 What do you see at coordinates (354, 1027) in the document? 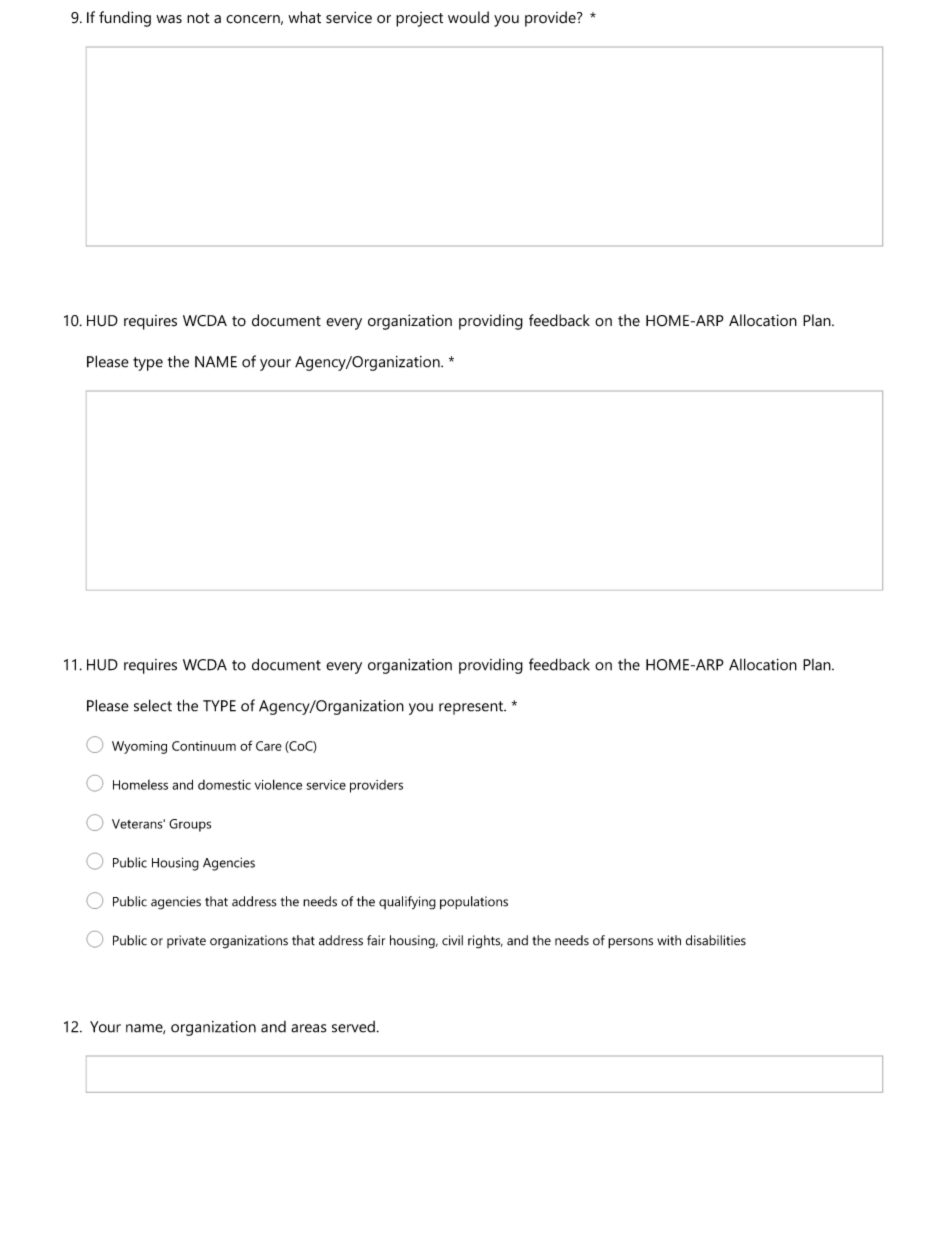
I see `served` at bounding box center [354, 1027].
